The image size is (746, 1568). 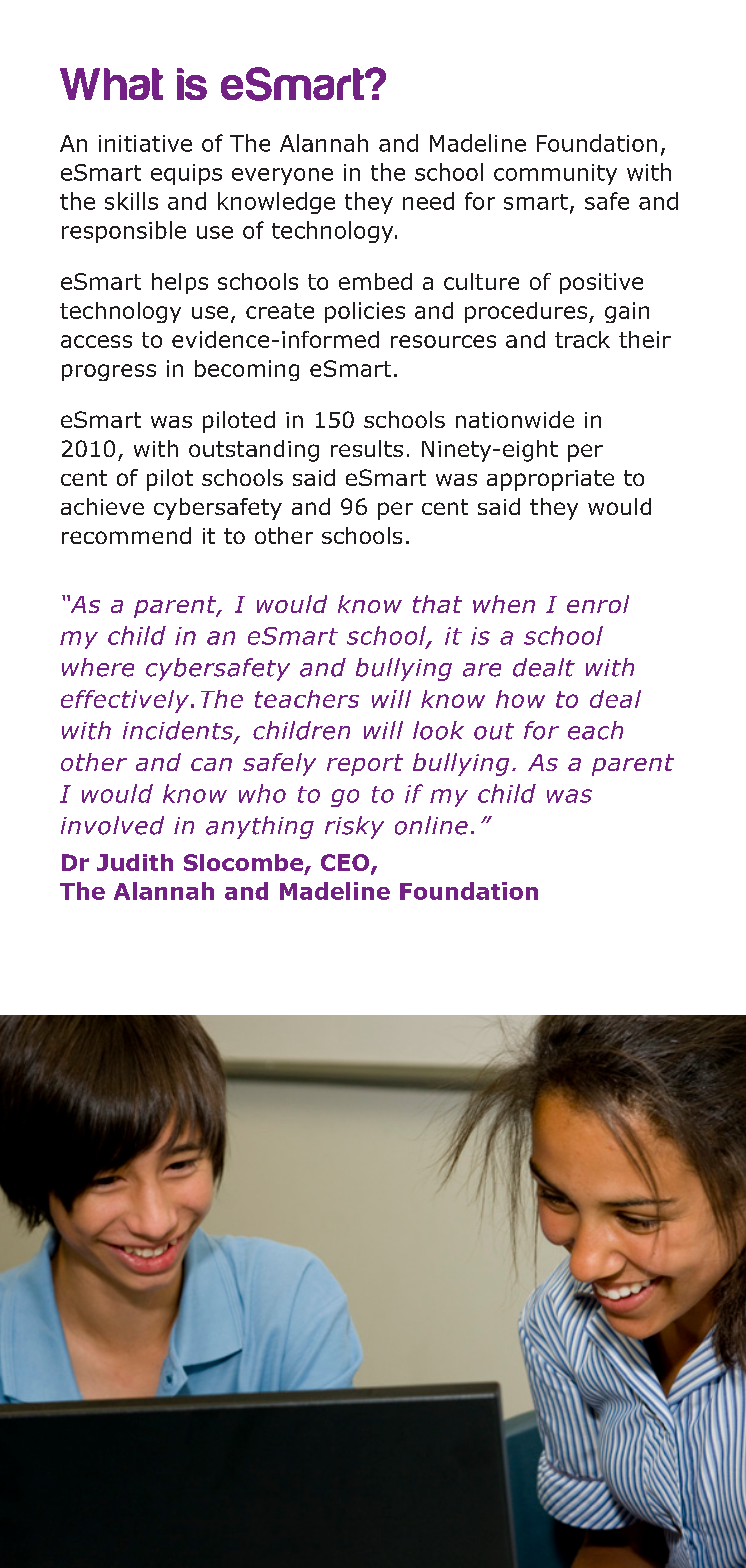 What do you see at coordinates (282, 176) in the screenshot?
I see `everyone` at bounding box center [282, 176].
